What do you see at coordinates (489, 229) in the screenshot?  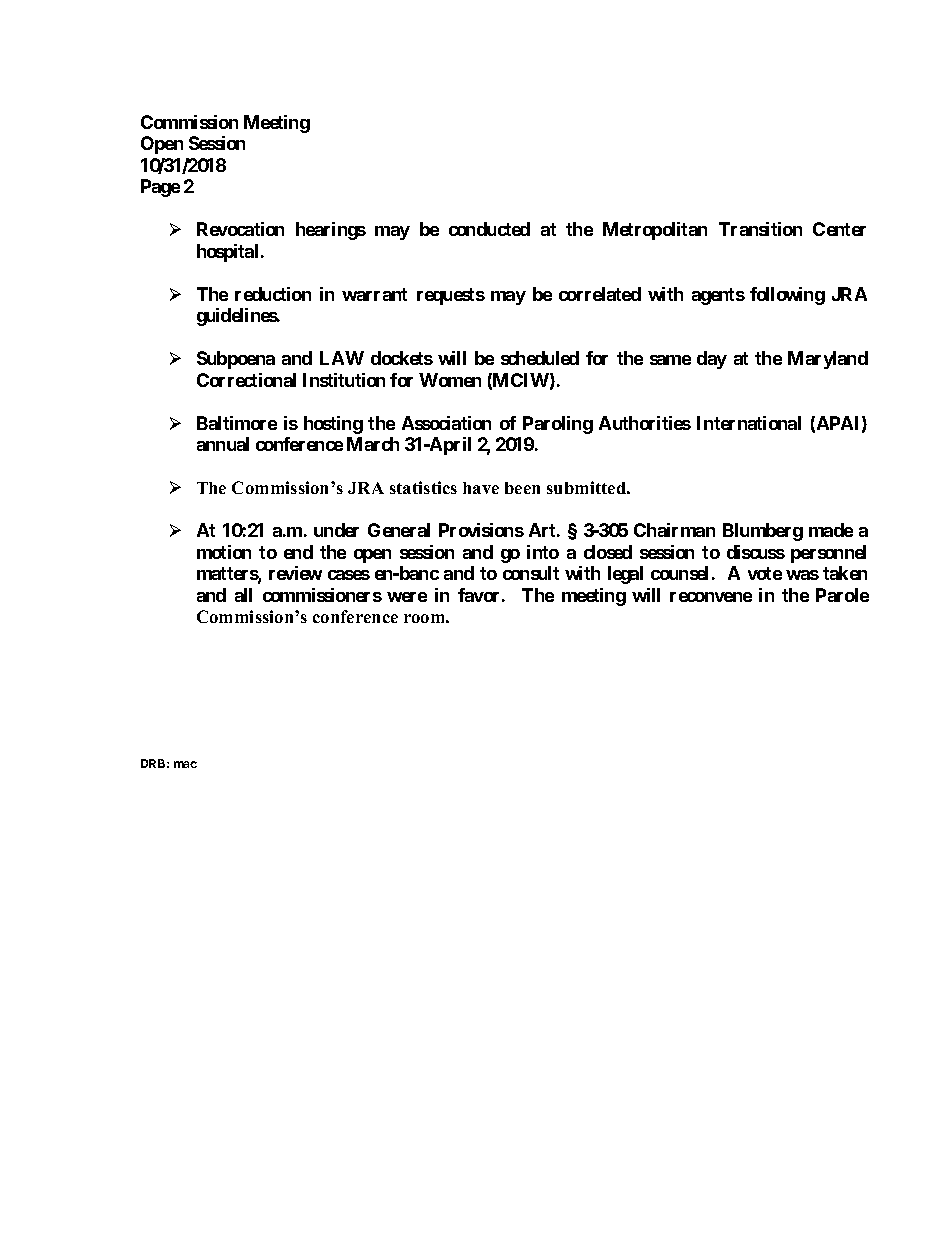 I see `conducted` at bounding box center [489, 229].
